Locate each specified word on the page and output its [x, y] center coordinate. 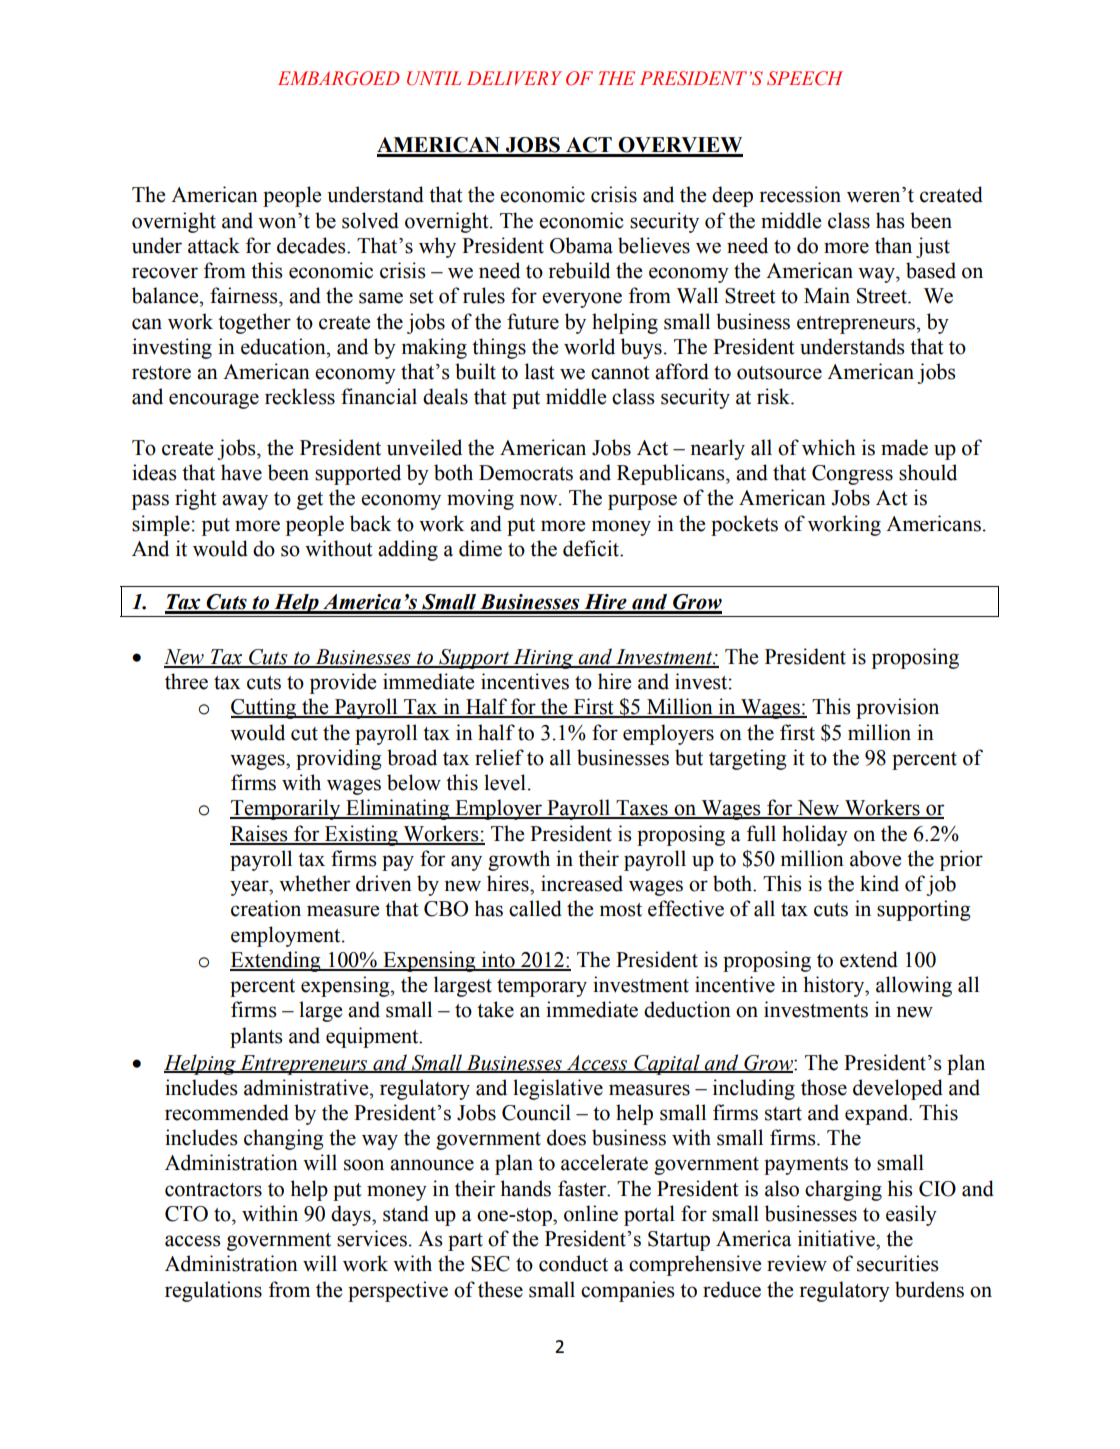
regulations [213, 1291]
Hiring [543, 659]
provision [897, 708]
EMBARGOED [339, 78]
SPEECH [805, 78]
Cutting [265, 708]
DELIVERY [514, 78]
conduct [573, 1263]
